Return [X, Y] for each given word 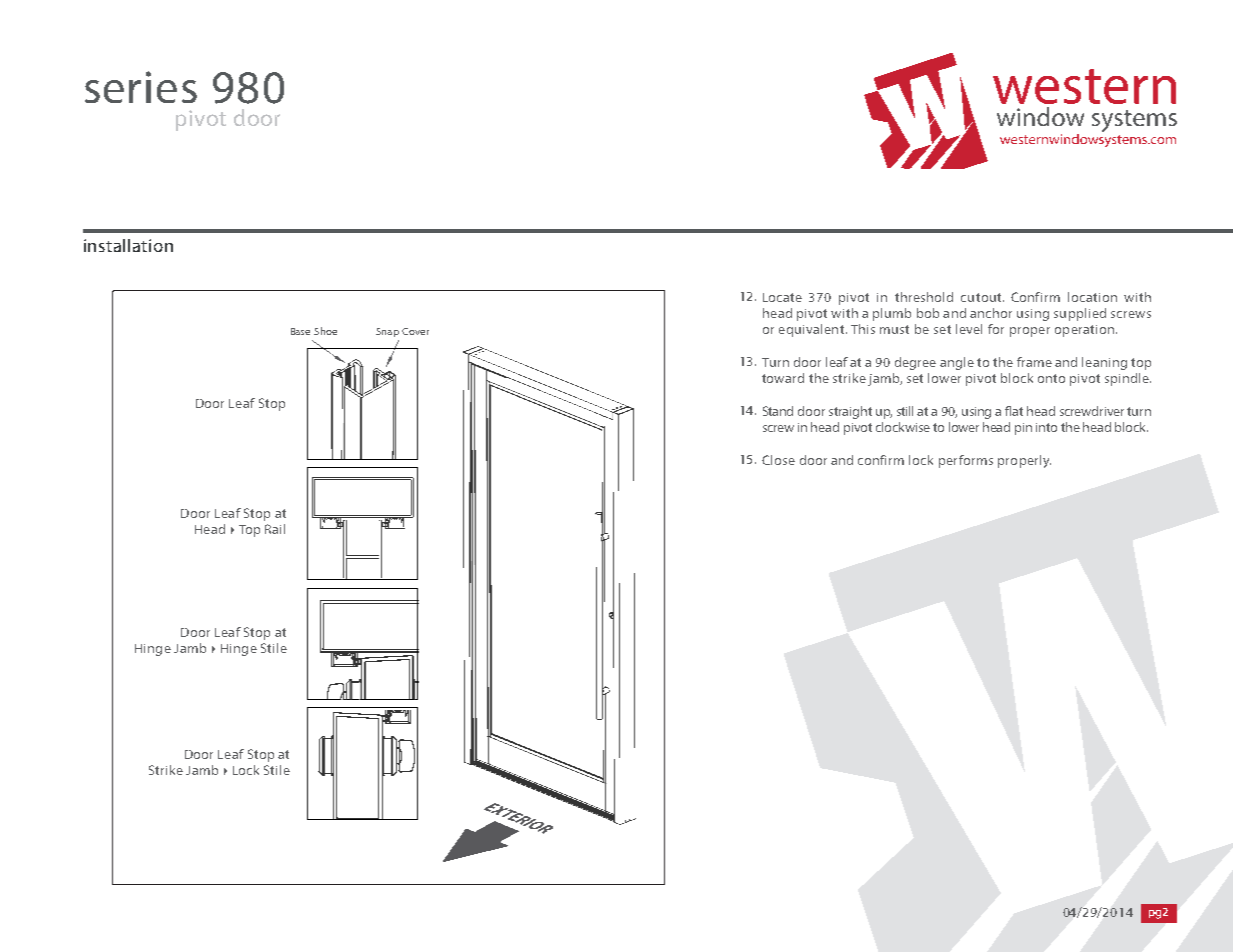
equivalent [811, 330]
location [1092, 297]
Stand [778, 411]
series [141, 87]
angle [957, 363]
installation [128, 245]
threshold [924, 297]
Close [778, 460]
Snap [387, 332]
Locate [782, 297]
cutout [982, 297]
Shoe [325, 331]
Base [300, 331]
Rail [275, 529]
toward [783, 378]
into [1046, 427]
